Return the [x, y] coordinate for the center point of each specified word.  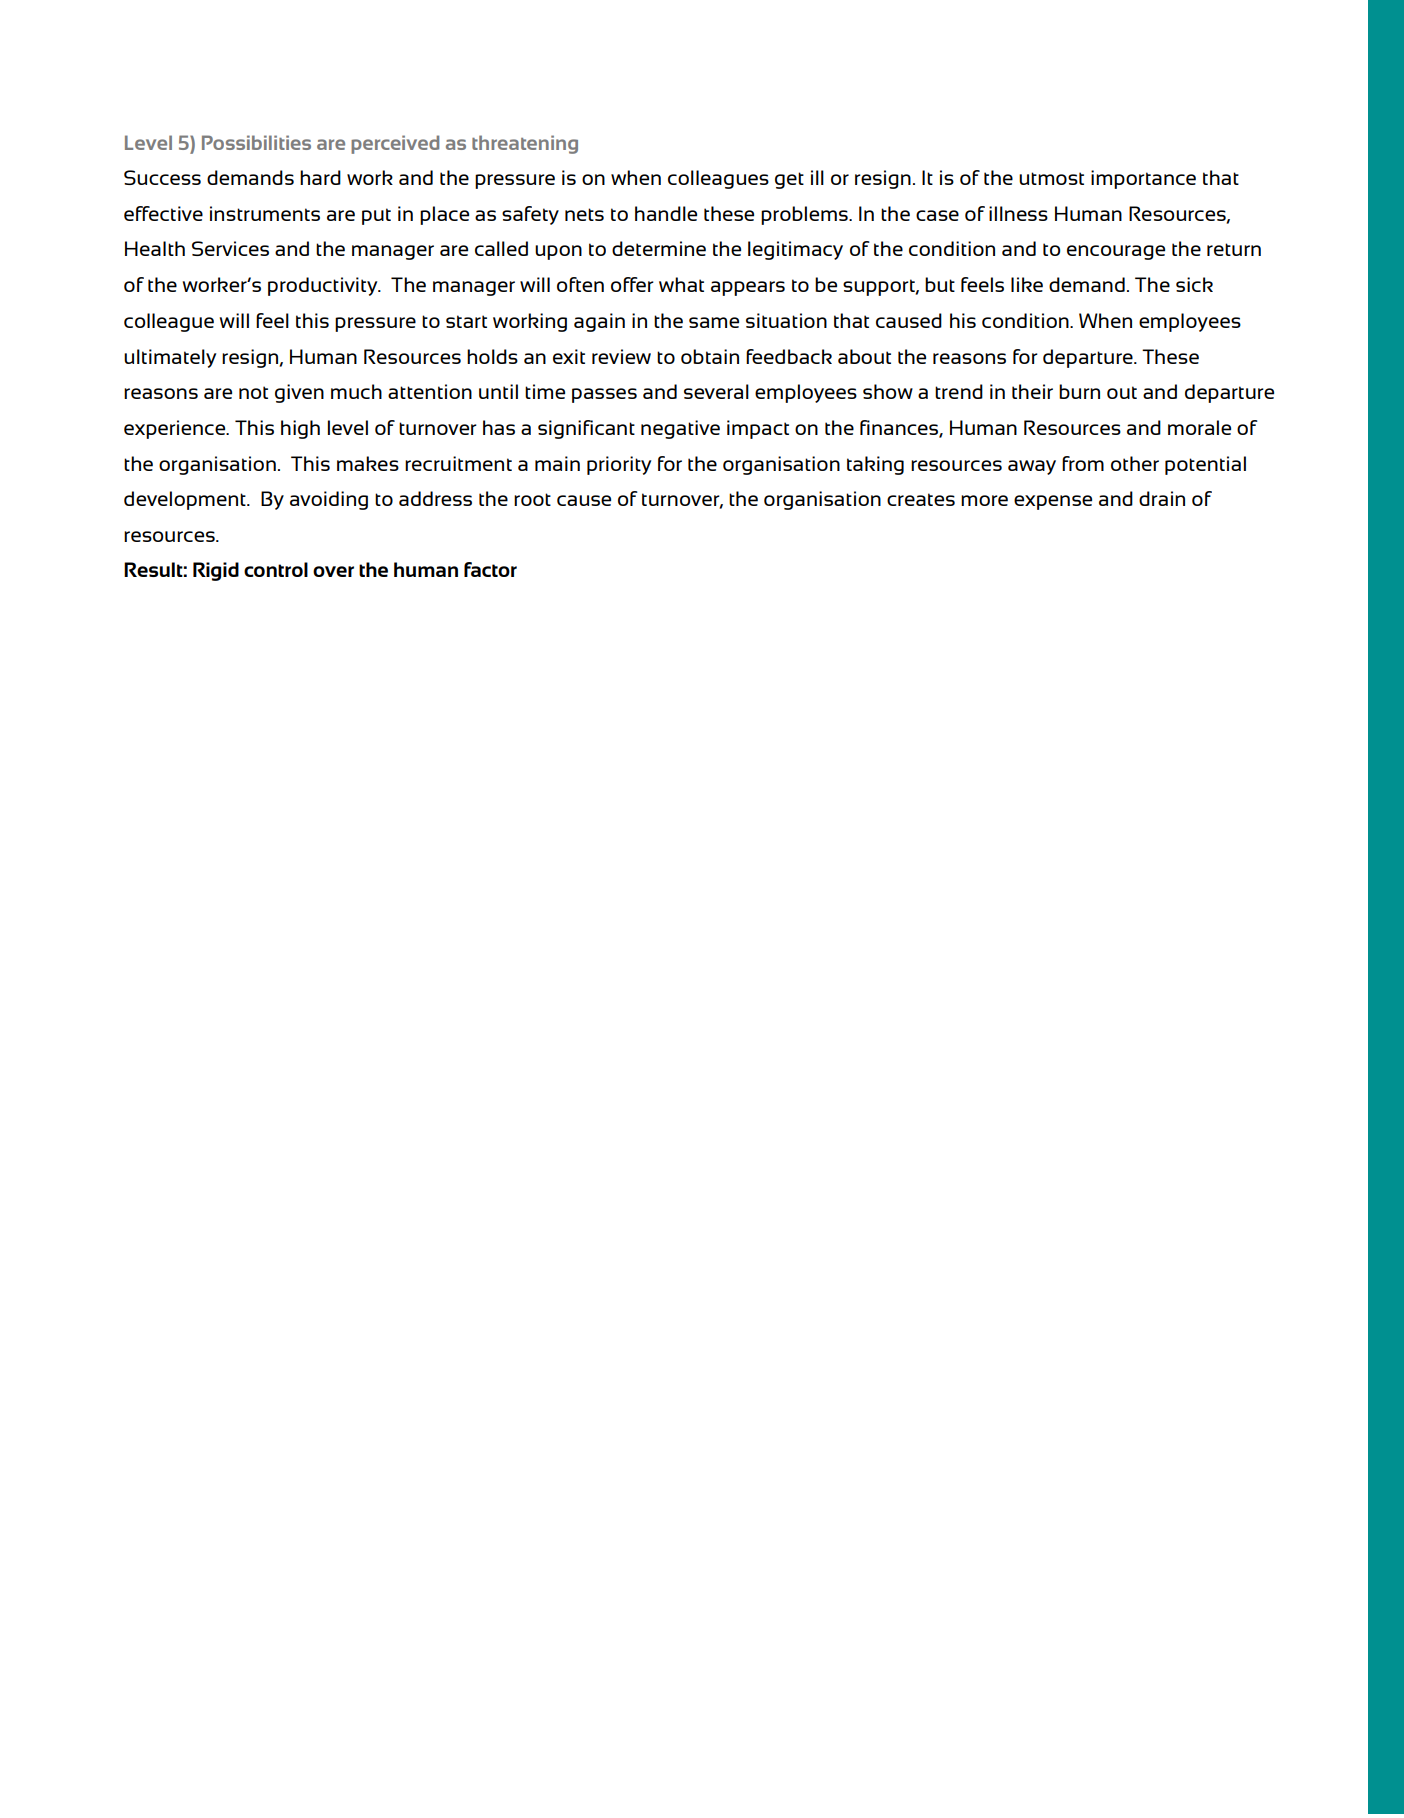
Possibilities [256, 142]
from [1083, 463]
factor [490, 569]
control [276, 569]
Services [230, 248]
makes [368, 463]
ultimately [170, 358]
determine [659, 248]
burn [1079, 391]
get [789, 180]
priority [619, 465]
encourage [1116, 252]
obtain [710, 356]
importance [1143, 179]
